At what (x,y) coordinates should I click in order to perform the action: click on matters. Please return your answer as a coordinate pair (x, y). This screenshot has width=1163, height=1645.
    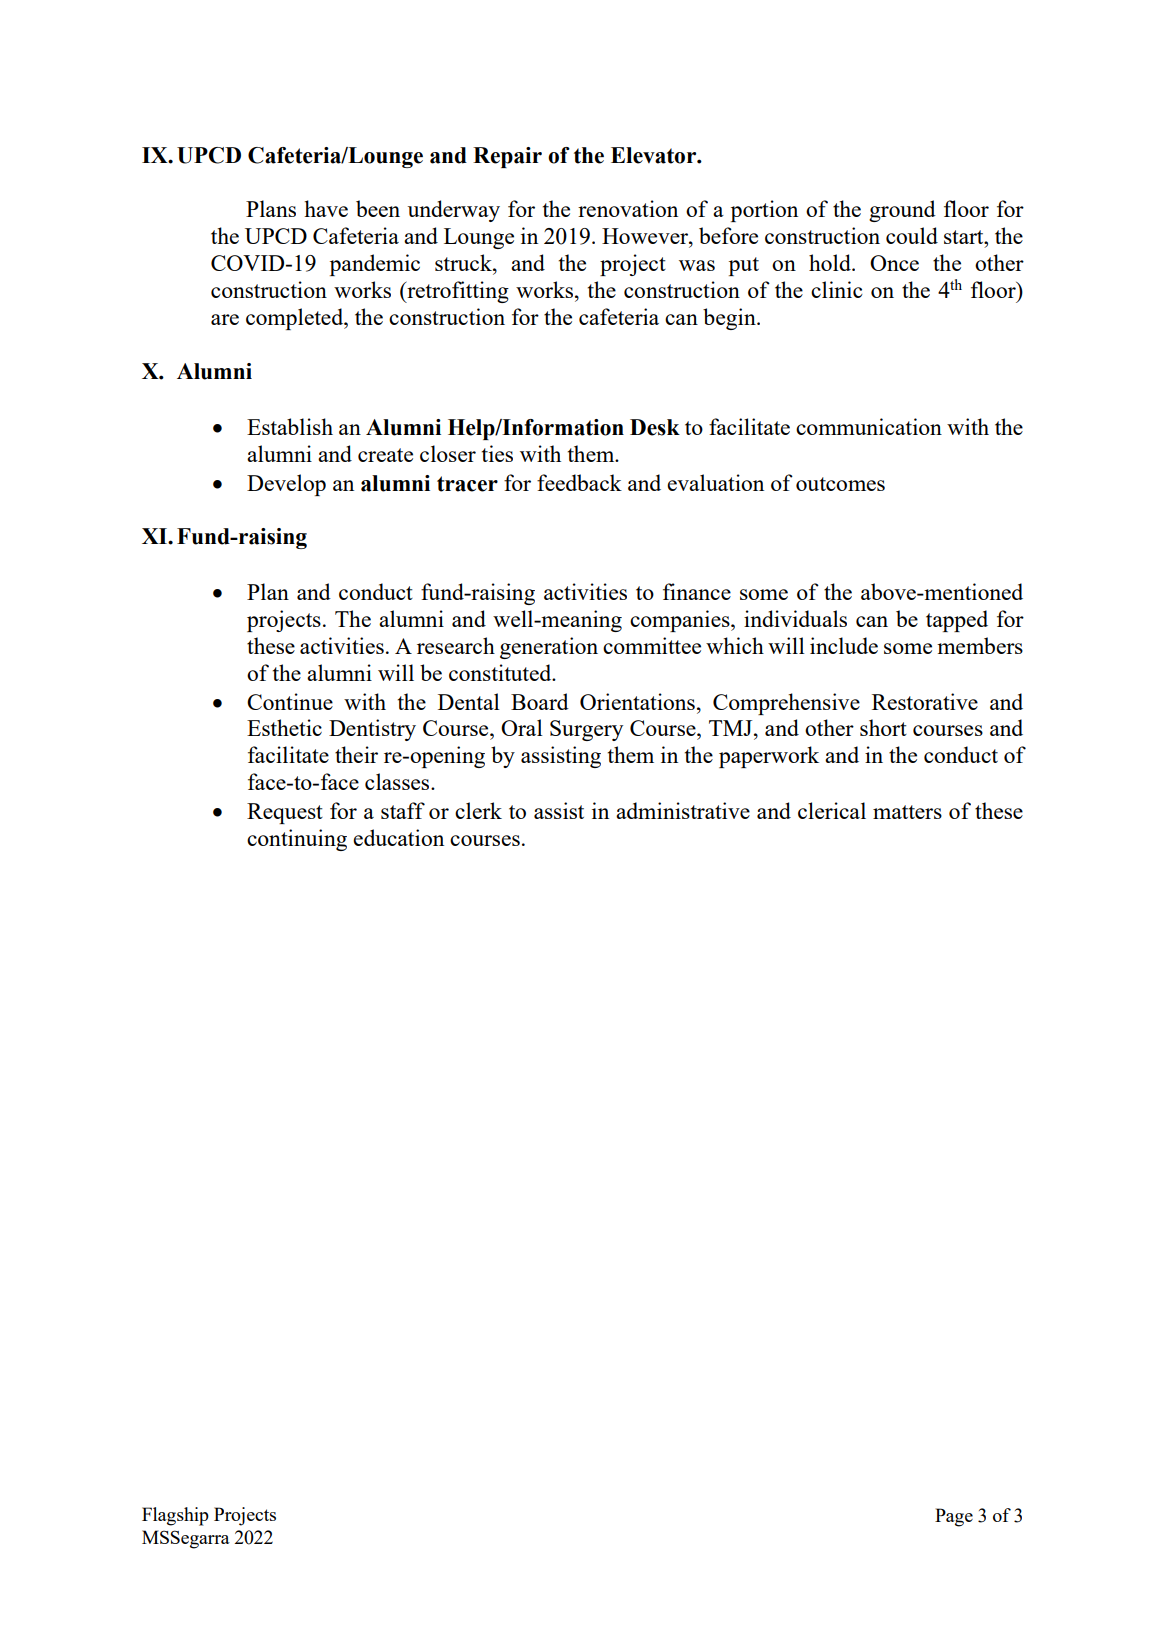
    Looking at the image, I should click on (907, 812).
